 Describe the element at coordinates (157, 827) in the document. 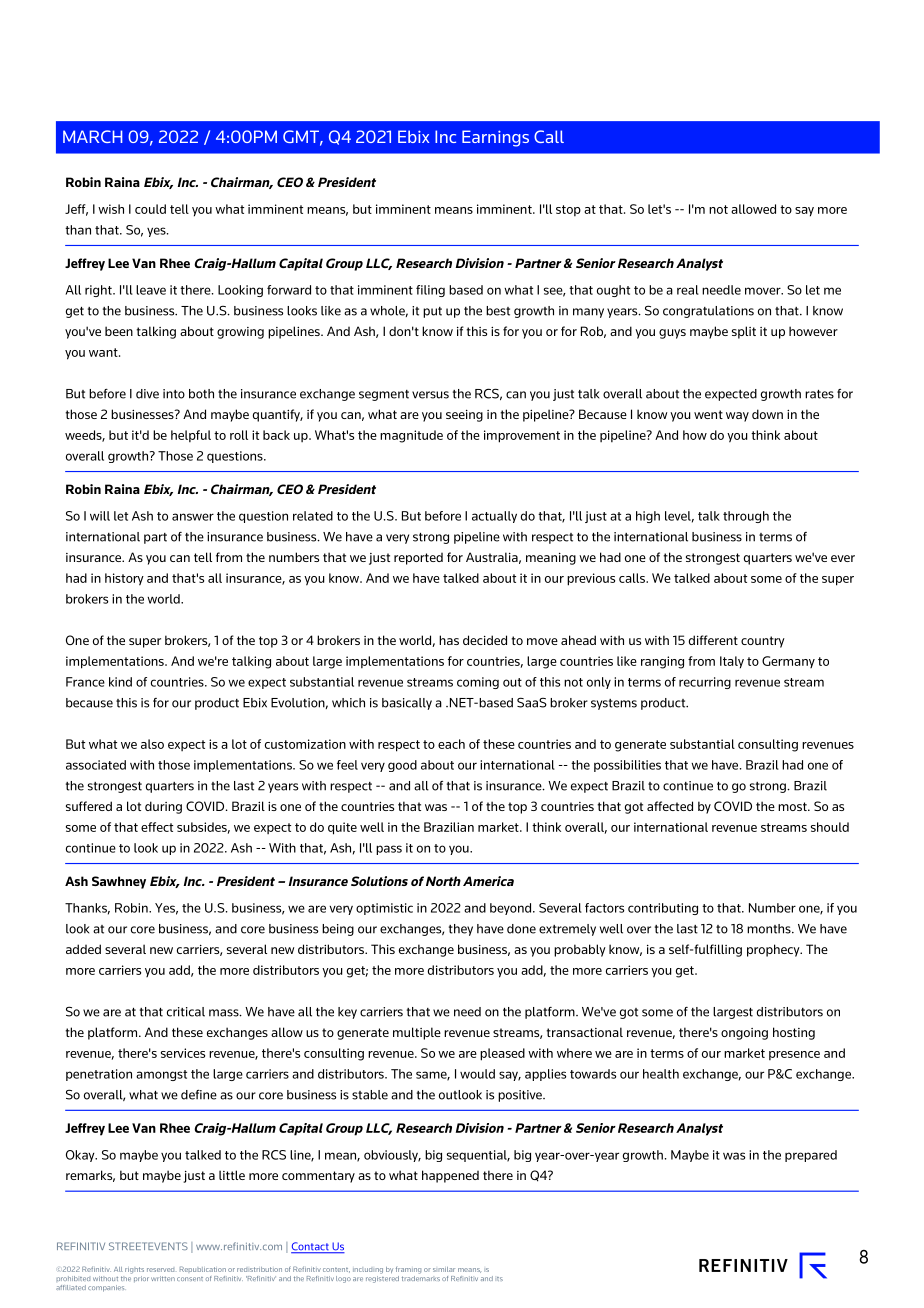

I see `effect` at that location.
